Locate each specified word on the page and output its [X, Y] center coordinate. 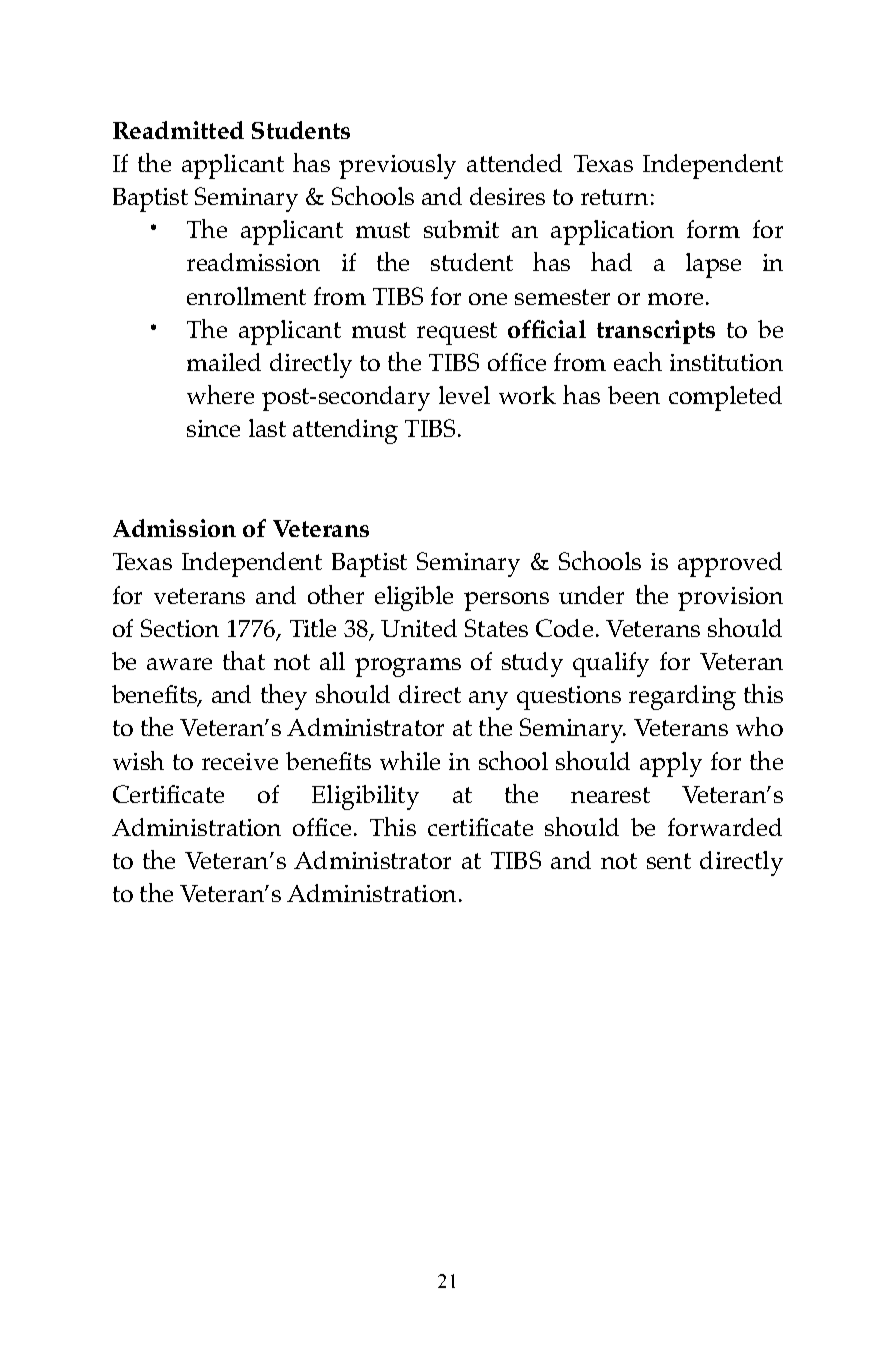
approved [730, 564]
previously [397, 166]
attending [345, 431]
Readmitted [178, 130]
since [213, 428]
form [713, 229]
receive [240, 761]
